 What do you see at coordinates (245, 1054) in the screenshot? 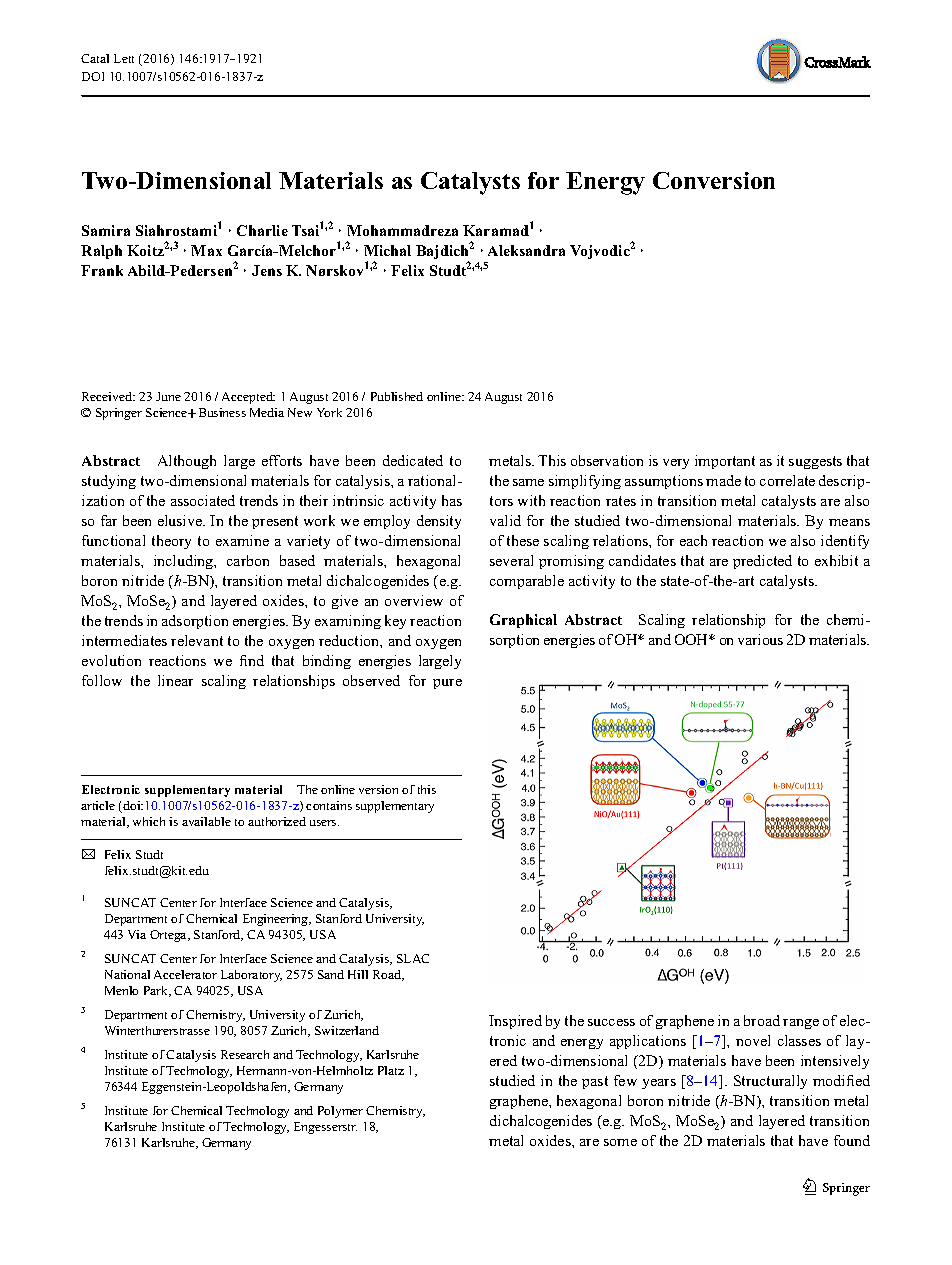
I see `Research` at bounding box center [245, 1054].
